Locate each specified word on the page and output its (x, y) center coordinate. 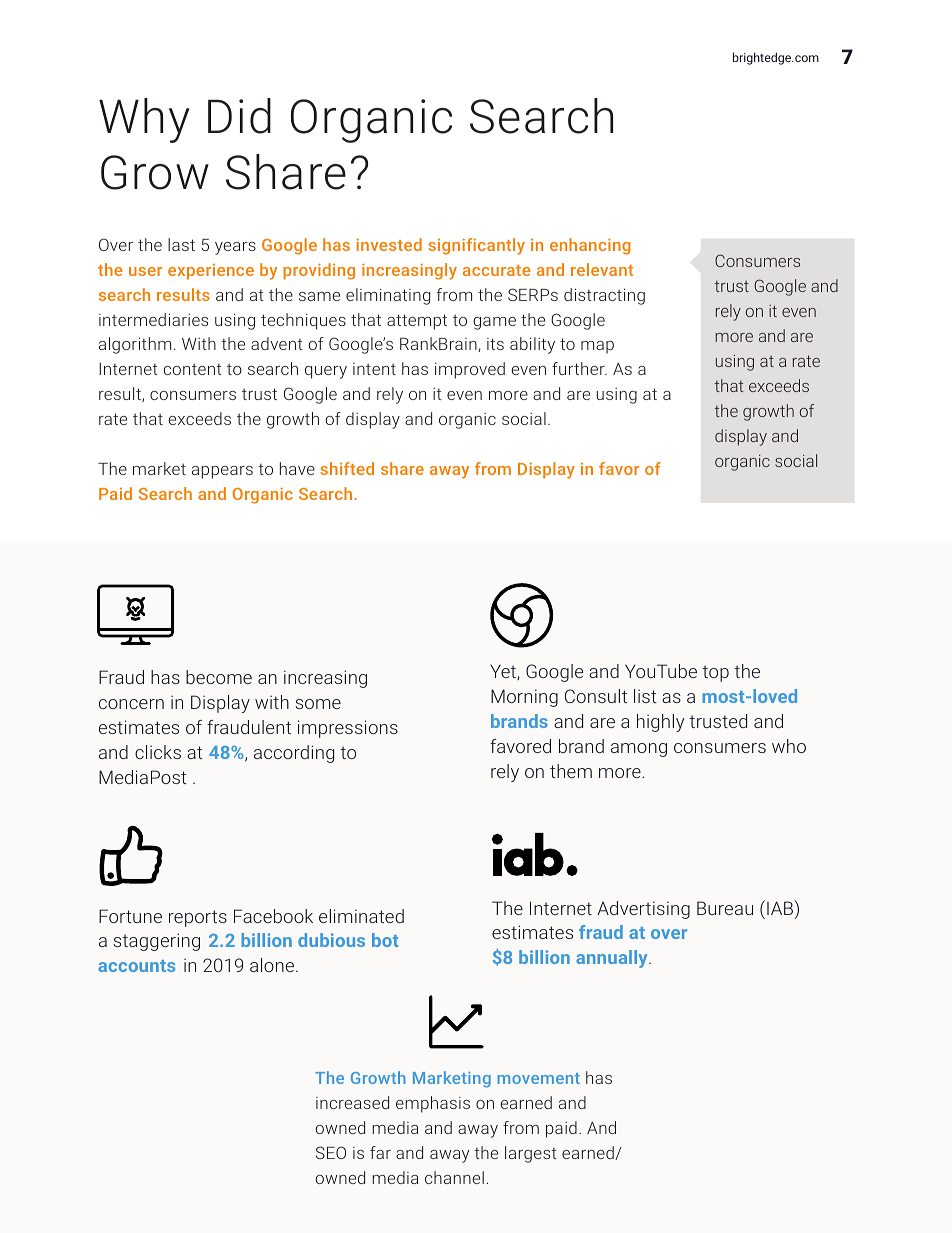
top (715, 673)
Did (239, 116)
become (219, 677)
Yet (504, 672)
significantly (476, 246)
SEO (331, 1152)
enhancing (590, 246)
